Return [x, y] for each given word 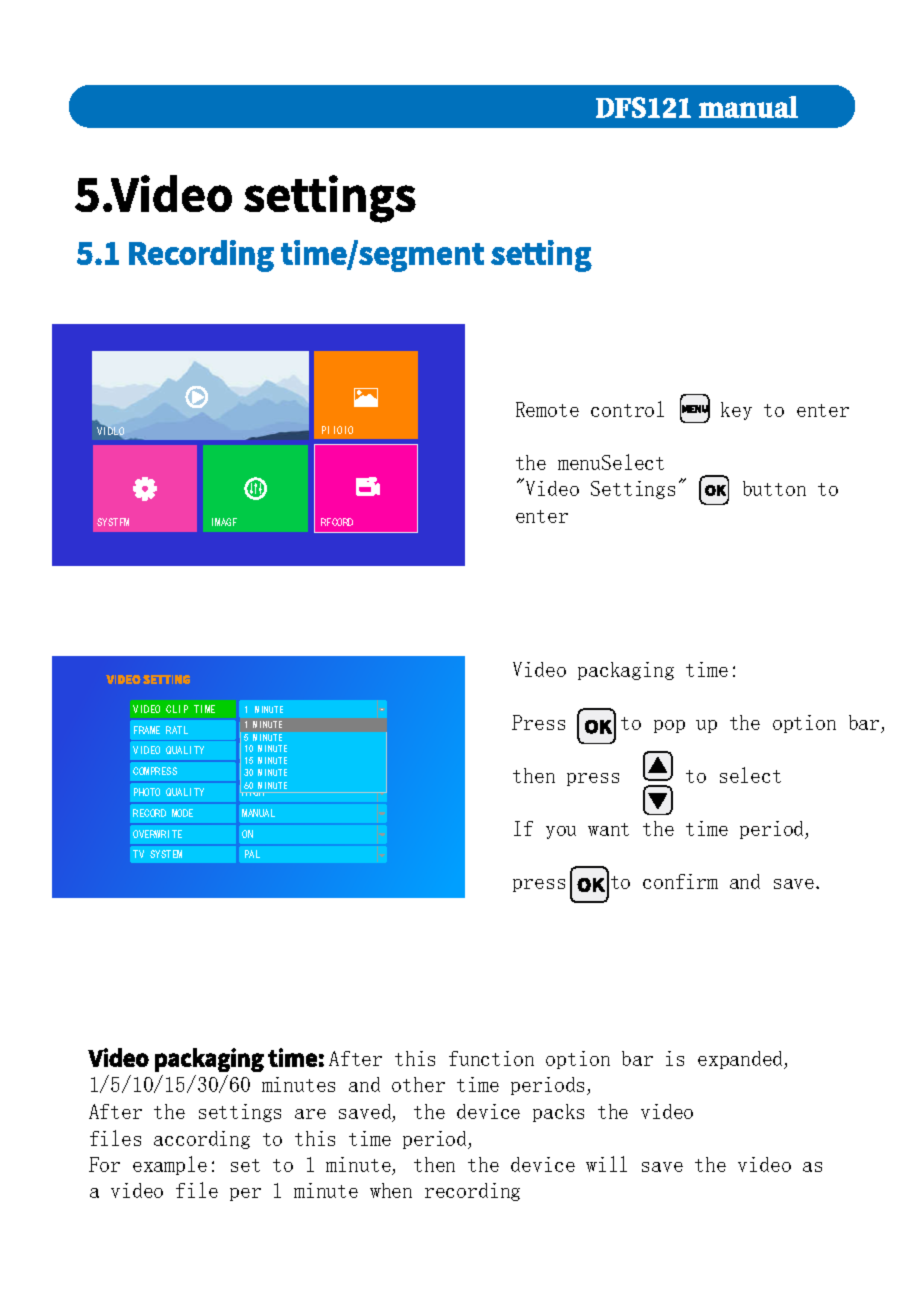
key [736, 411]
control [627, 409]
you [561, 832]
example [170, 1165]
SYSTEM [166, 854]
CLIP [177, 709]
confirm [680, 881]
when [391, 1190]
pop [669, 726]
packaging [626, 671]
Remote [547, 409]
